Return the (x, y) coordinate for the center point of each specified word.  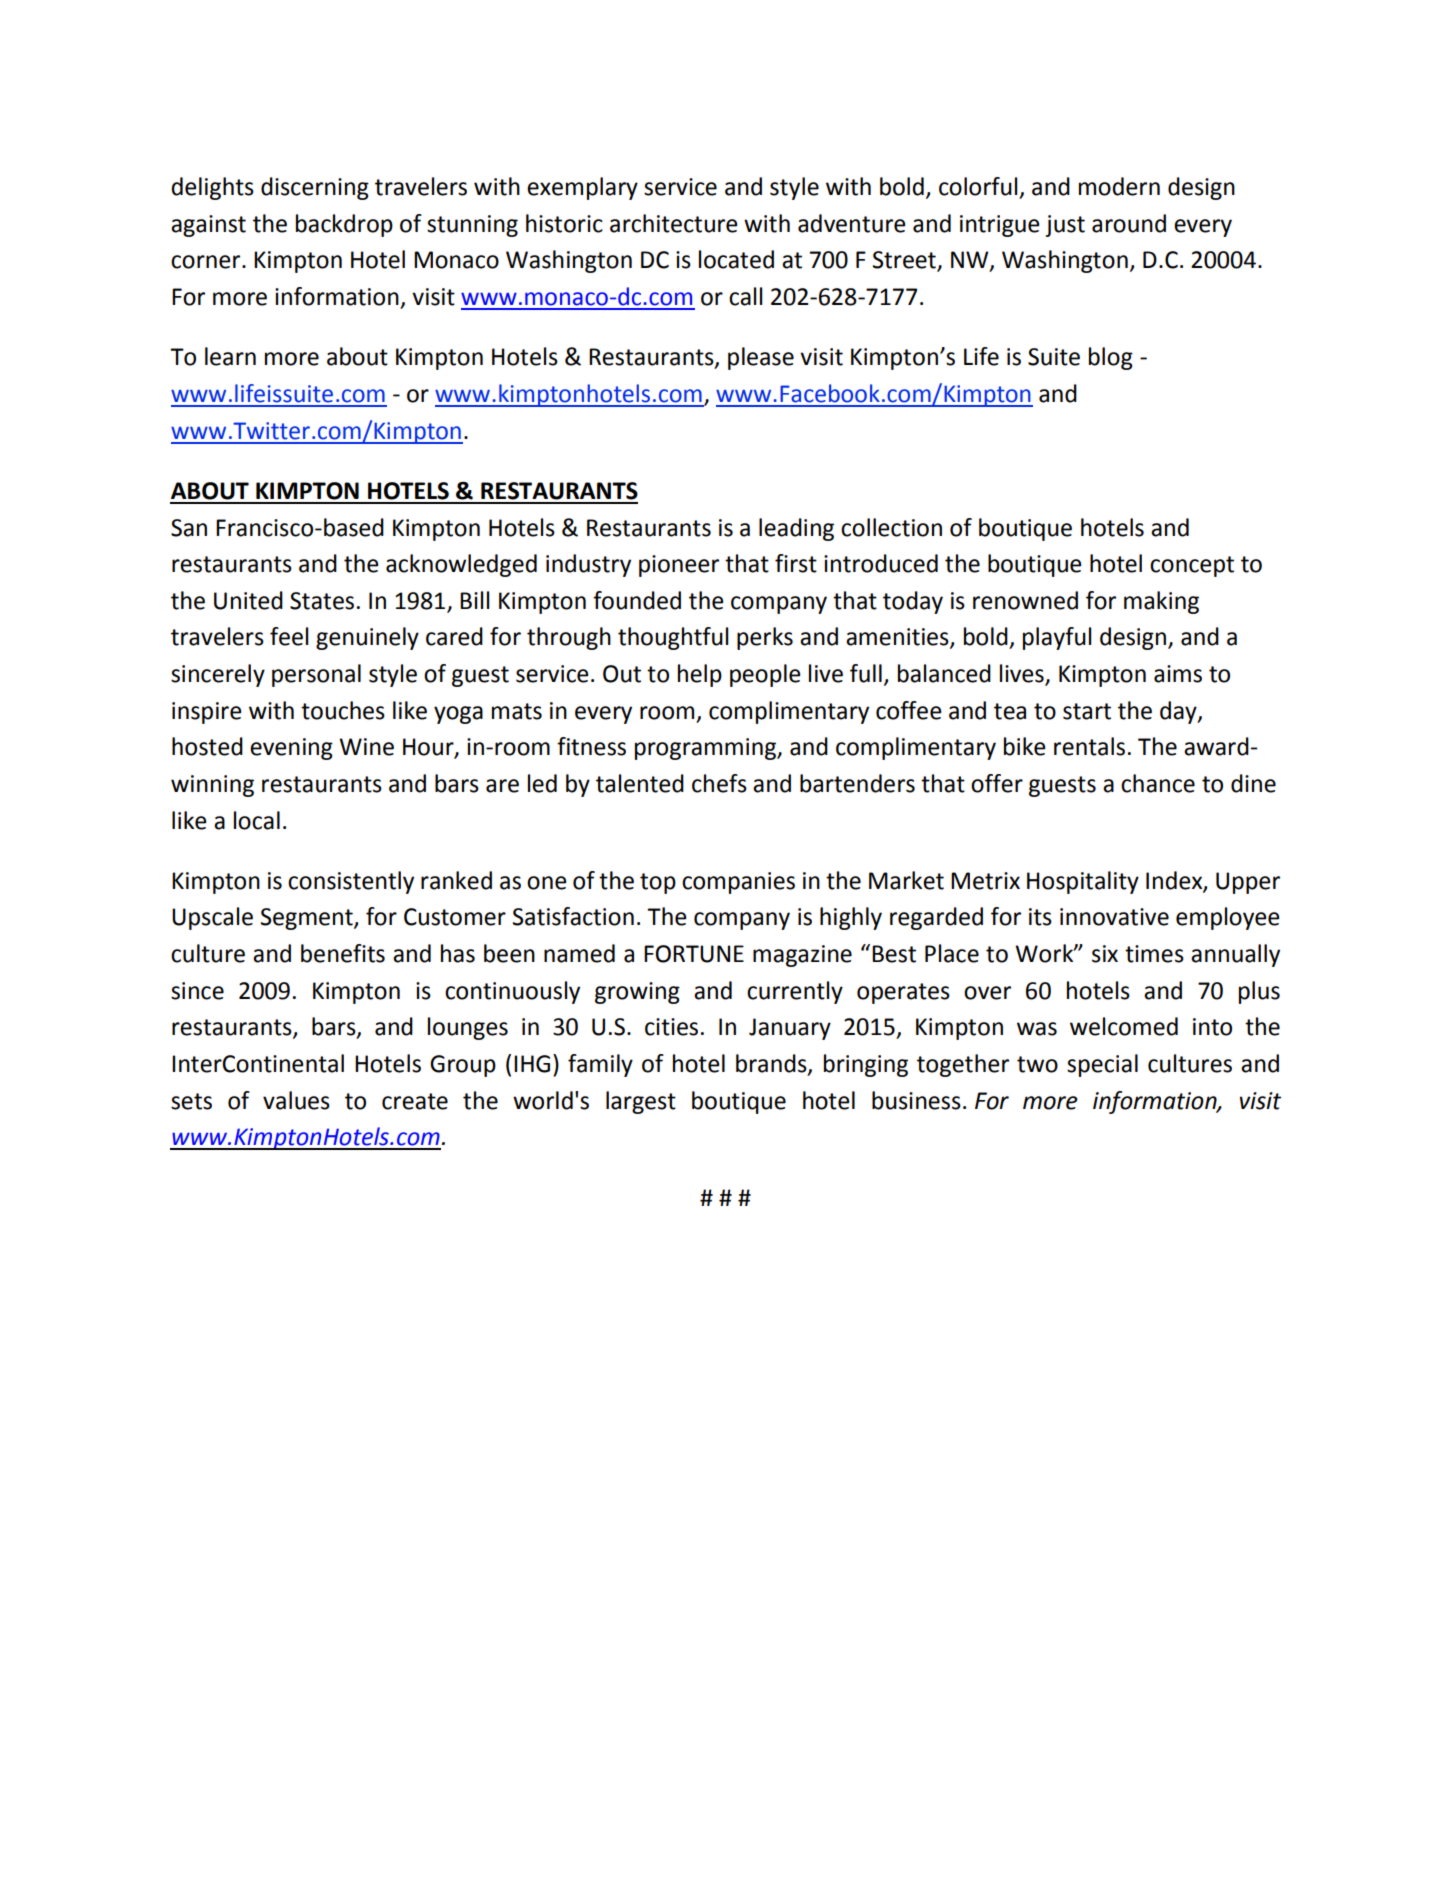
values (296, 1100)
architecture (673, 223)
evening (291, 749)
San (189, 528)
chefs (719, 783)
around (1129, 223)
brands (772, 1064)
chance (1158, 783)
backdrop (344, 225)
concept (1192, 566)
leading (796, 529)
